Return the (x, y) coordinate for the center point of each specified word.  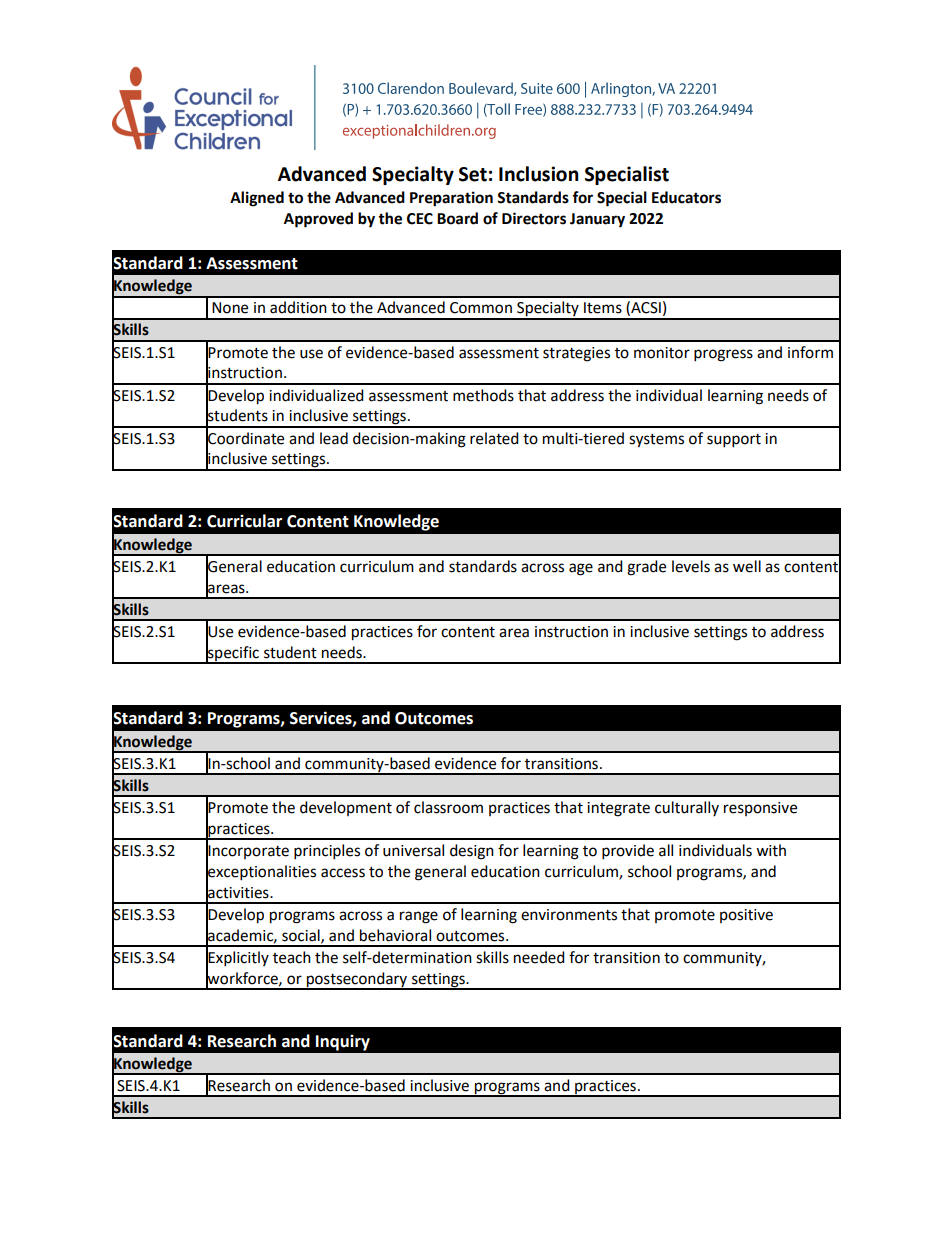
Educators (686, 197)
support (734, 441)
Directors (534, 218)
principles (327, 852)
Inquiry (343, 1042)
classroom (448, 807)
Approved (318, 220)
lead (334, 438)
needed (539, 957)
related (494, 438)
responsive (760, 809)
